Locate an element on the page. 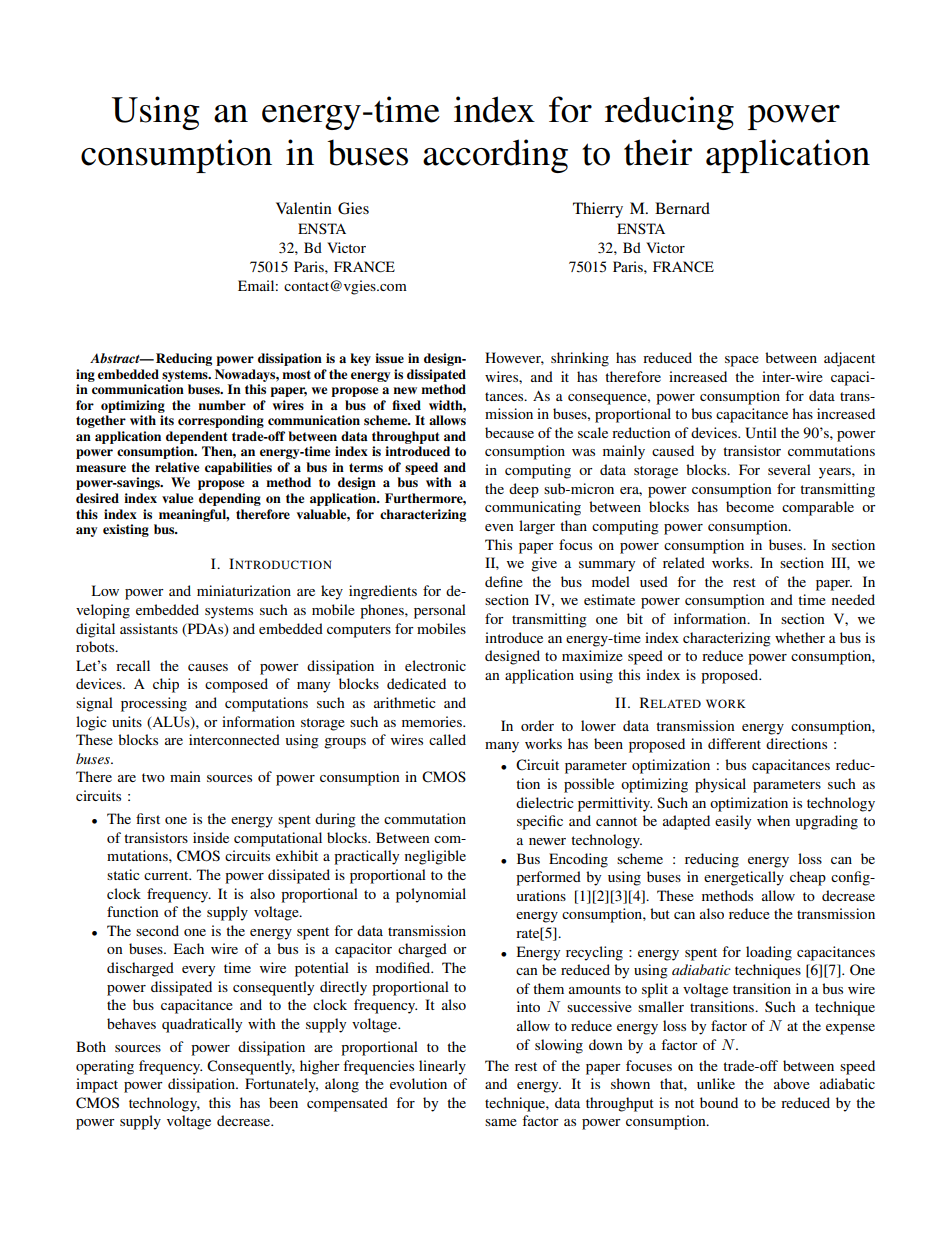 The width and height of the image is (952, 1233). personal is located at coordinates (440, 611).
